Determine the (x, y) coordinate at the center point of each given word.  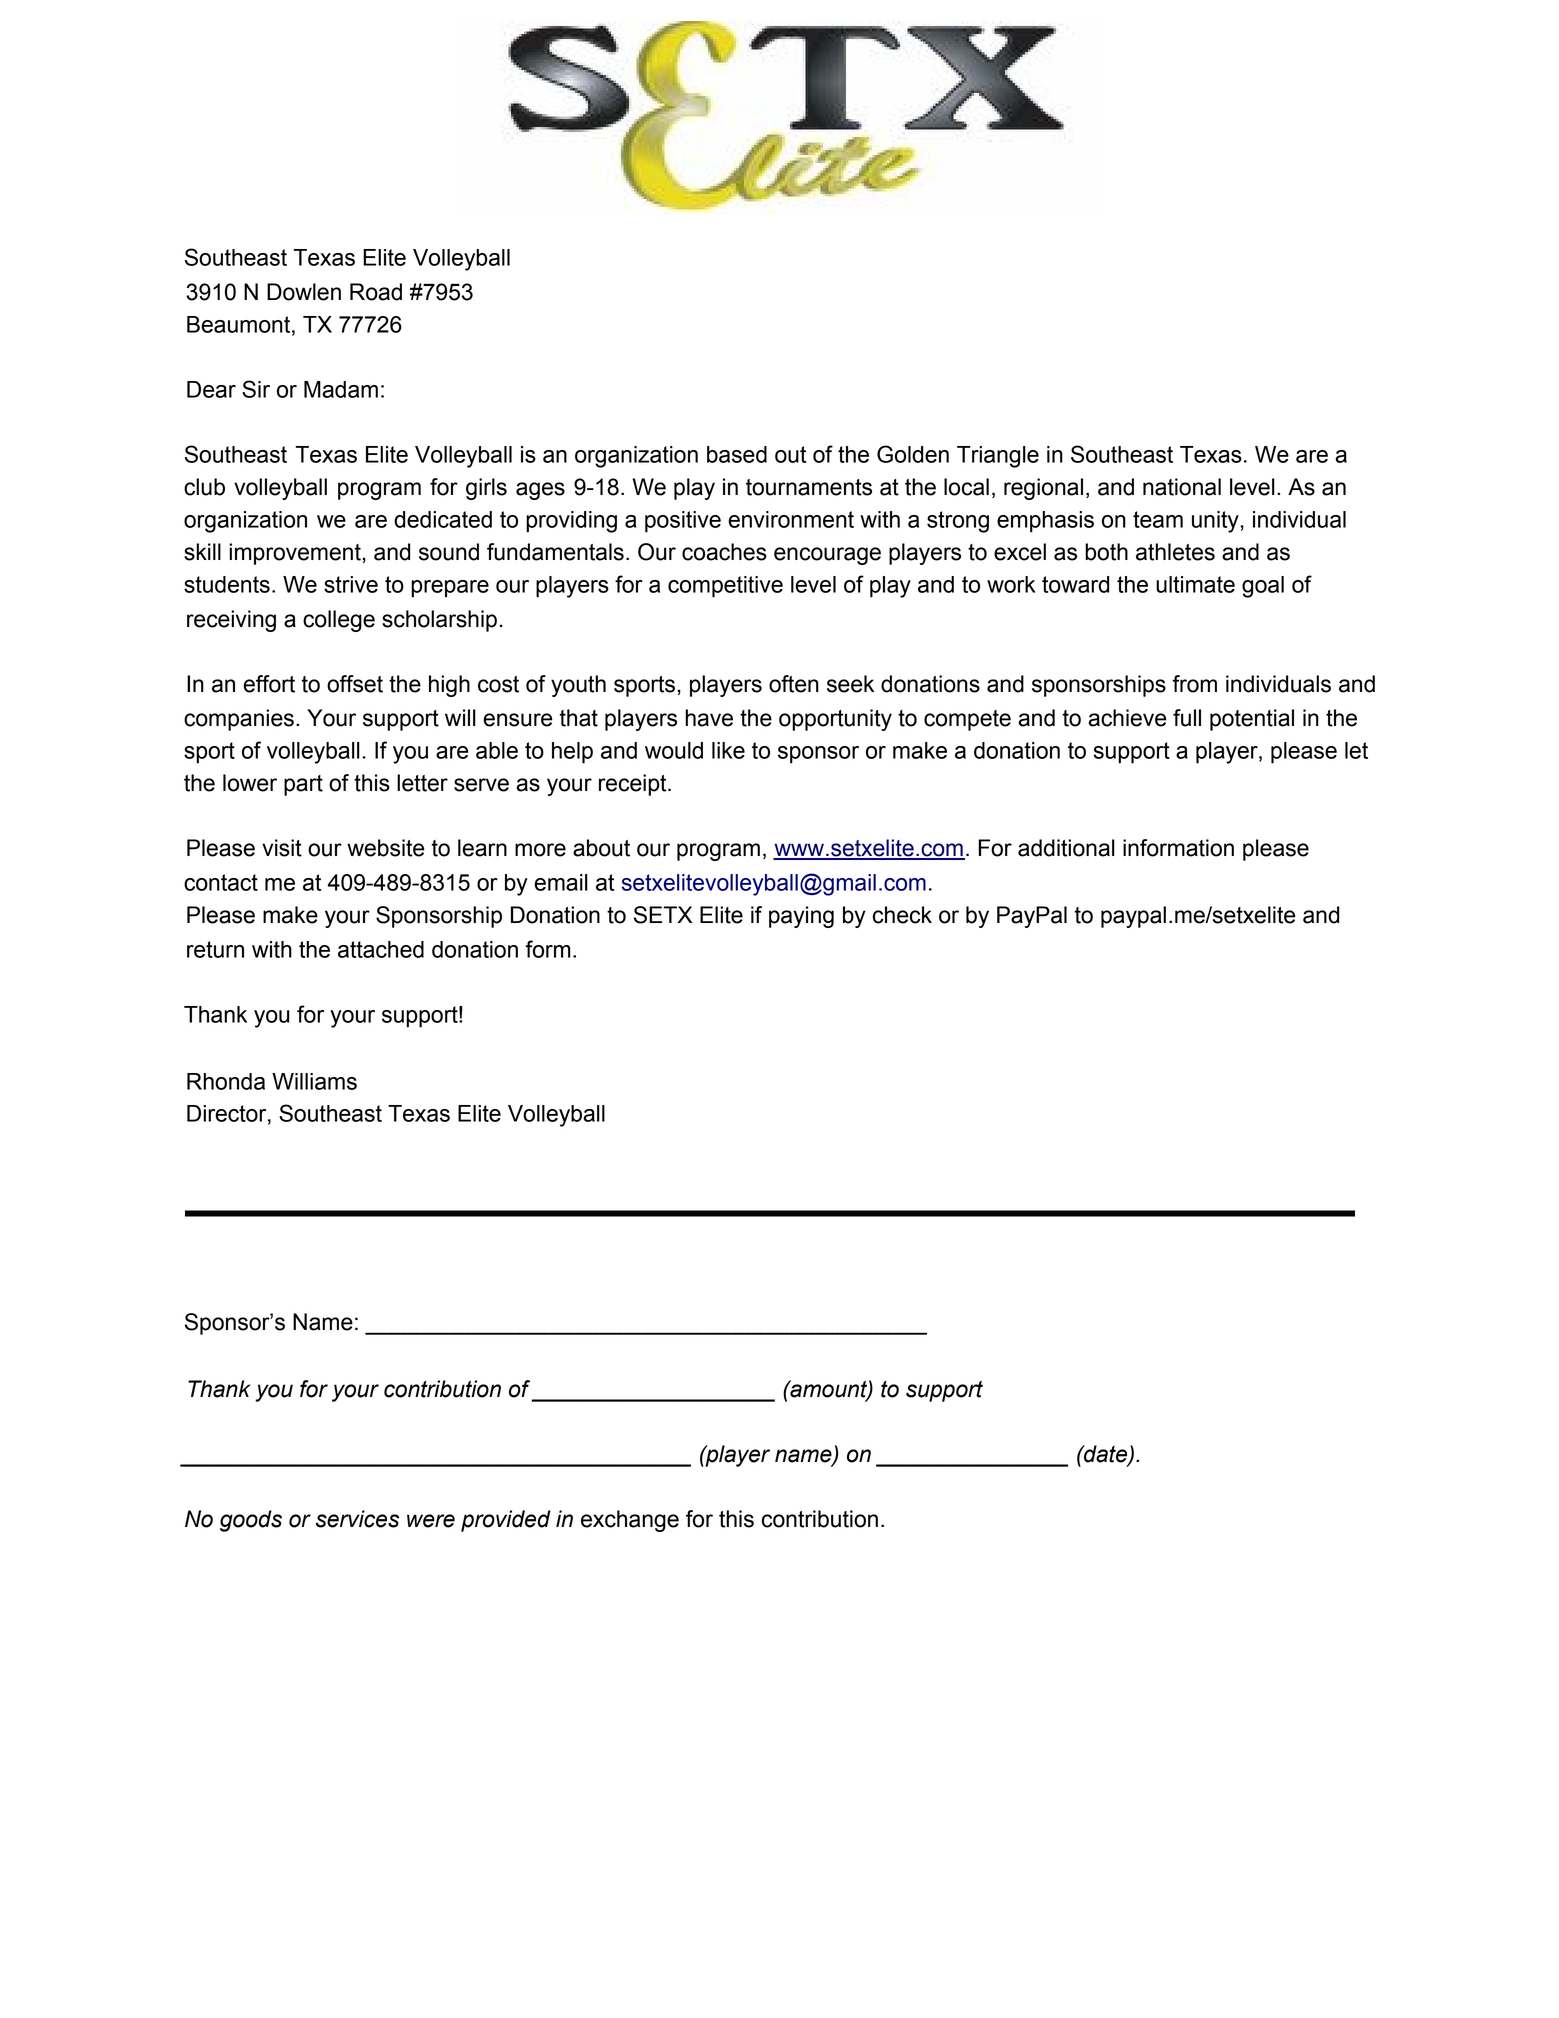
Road (376, 292)
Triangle (998, 457)
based (737, 454)
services (357, 1519)
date (1105, 1455)
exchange (630, 1521)
